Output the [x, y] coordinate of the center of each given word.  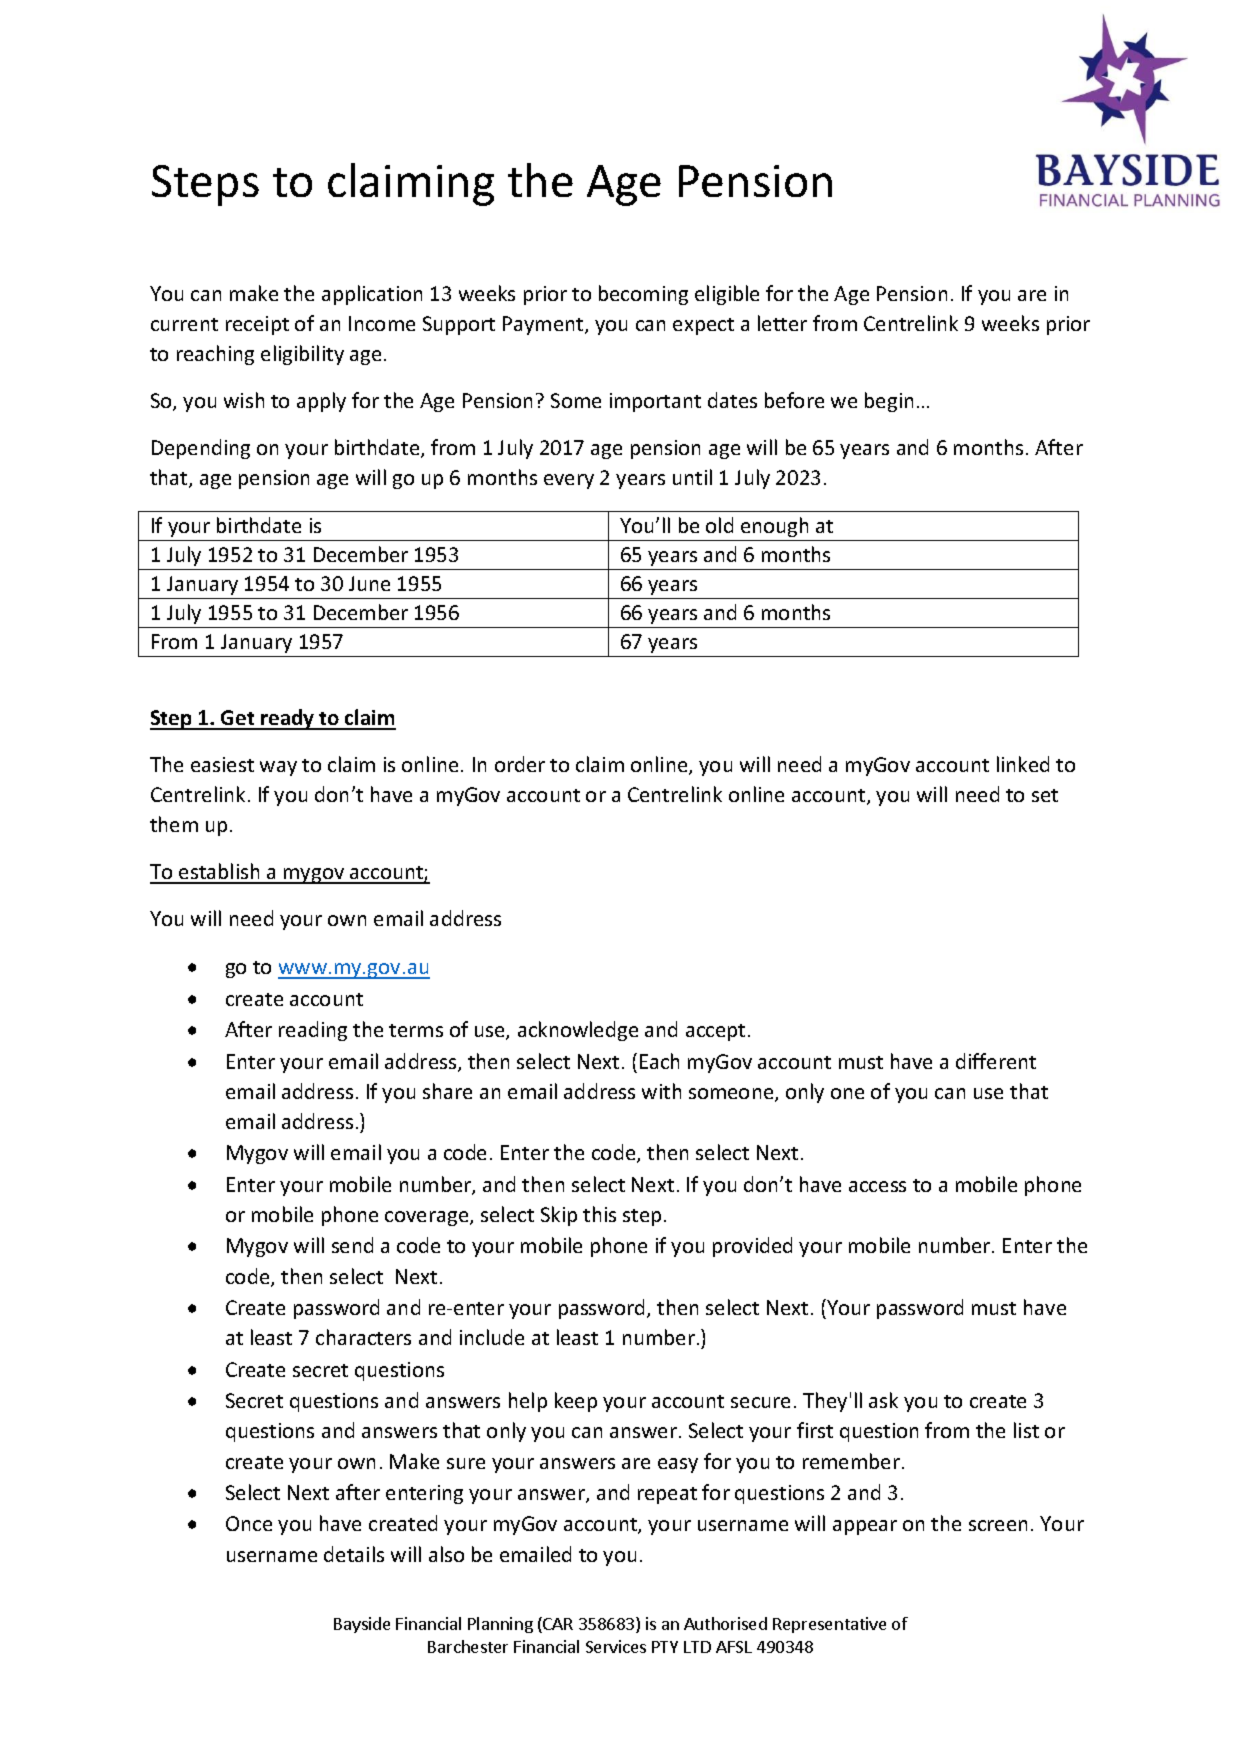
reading [313, 1031]
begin [889, 402]
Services [616, 1646]
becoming [643, 295]
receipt [257, 325]
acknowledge [578, 1031]
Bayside [362, 1625]
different [996, 1061]
